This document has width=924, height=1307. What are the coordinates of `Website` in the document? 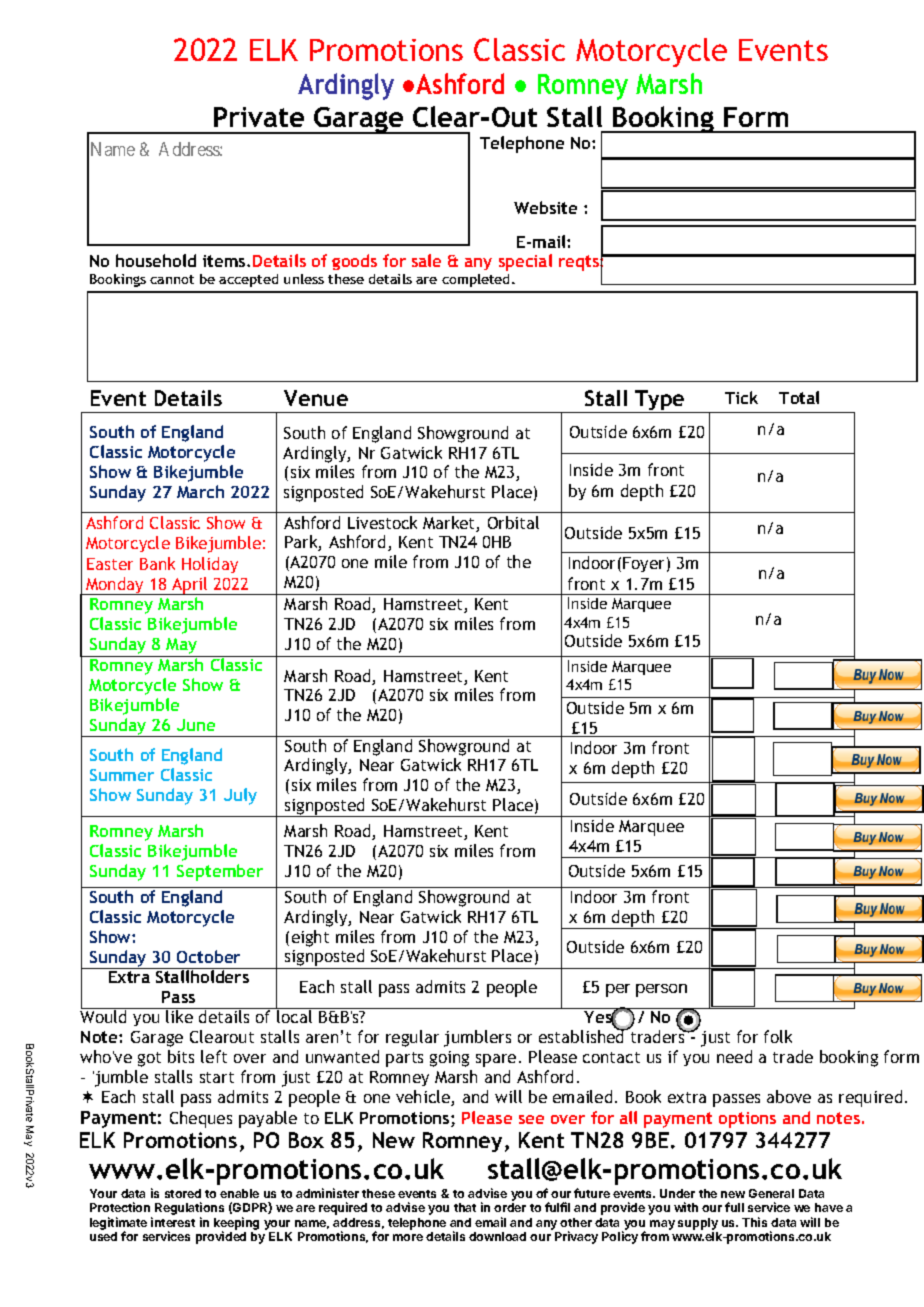 It's located at (545, 207).
